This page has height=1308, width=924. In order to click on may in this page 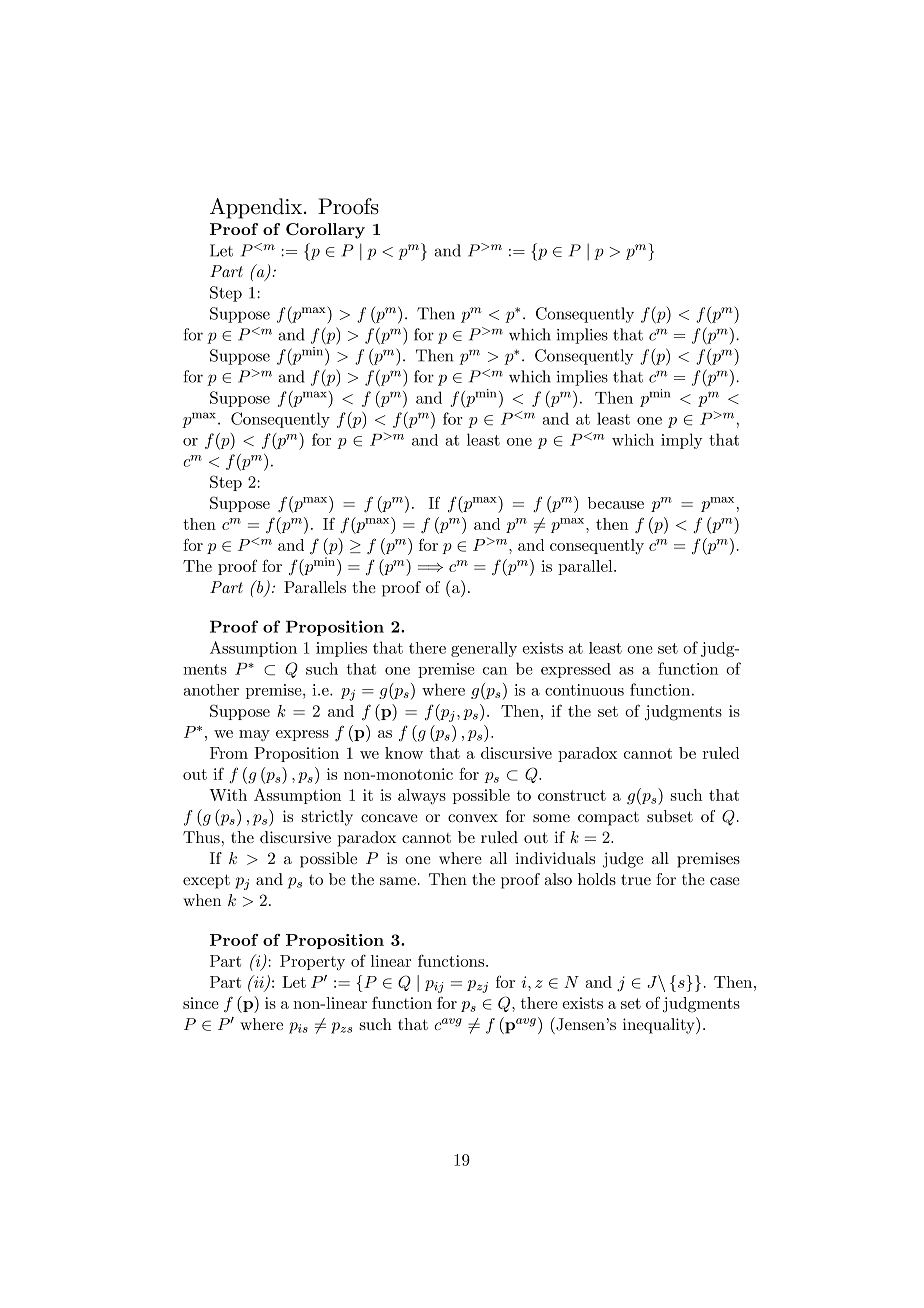, I will do `click(254, 735)`.
